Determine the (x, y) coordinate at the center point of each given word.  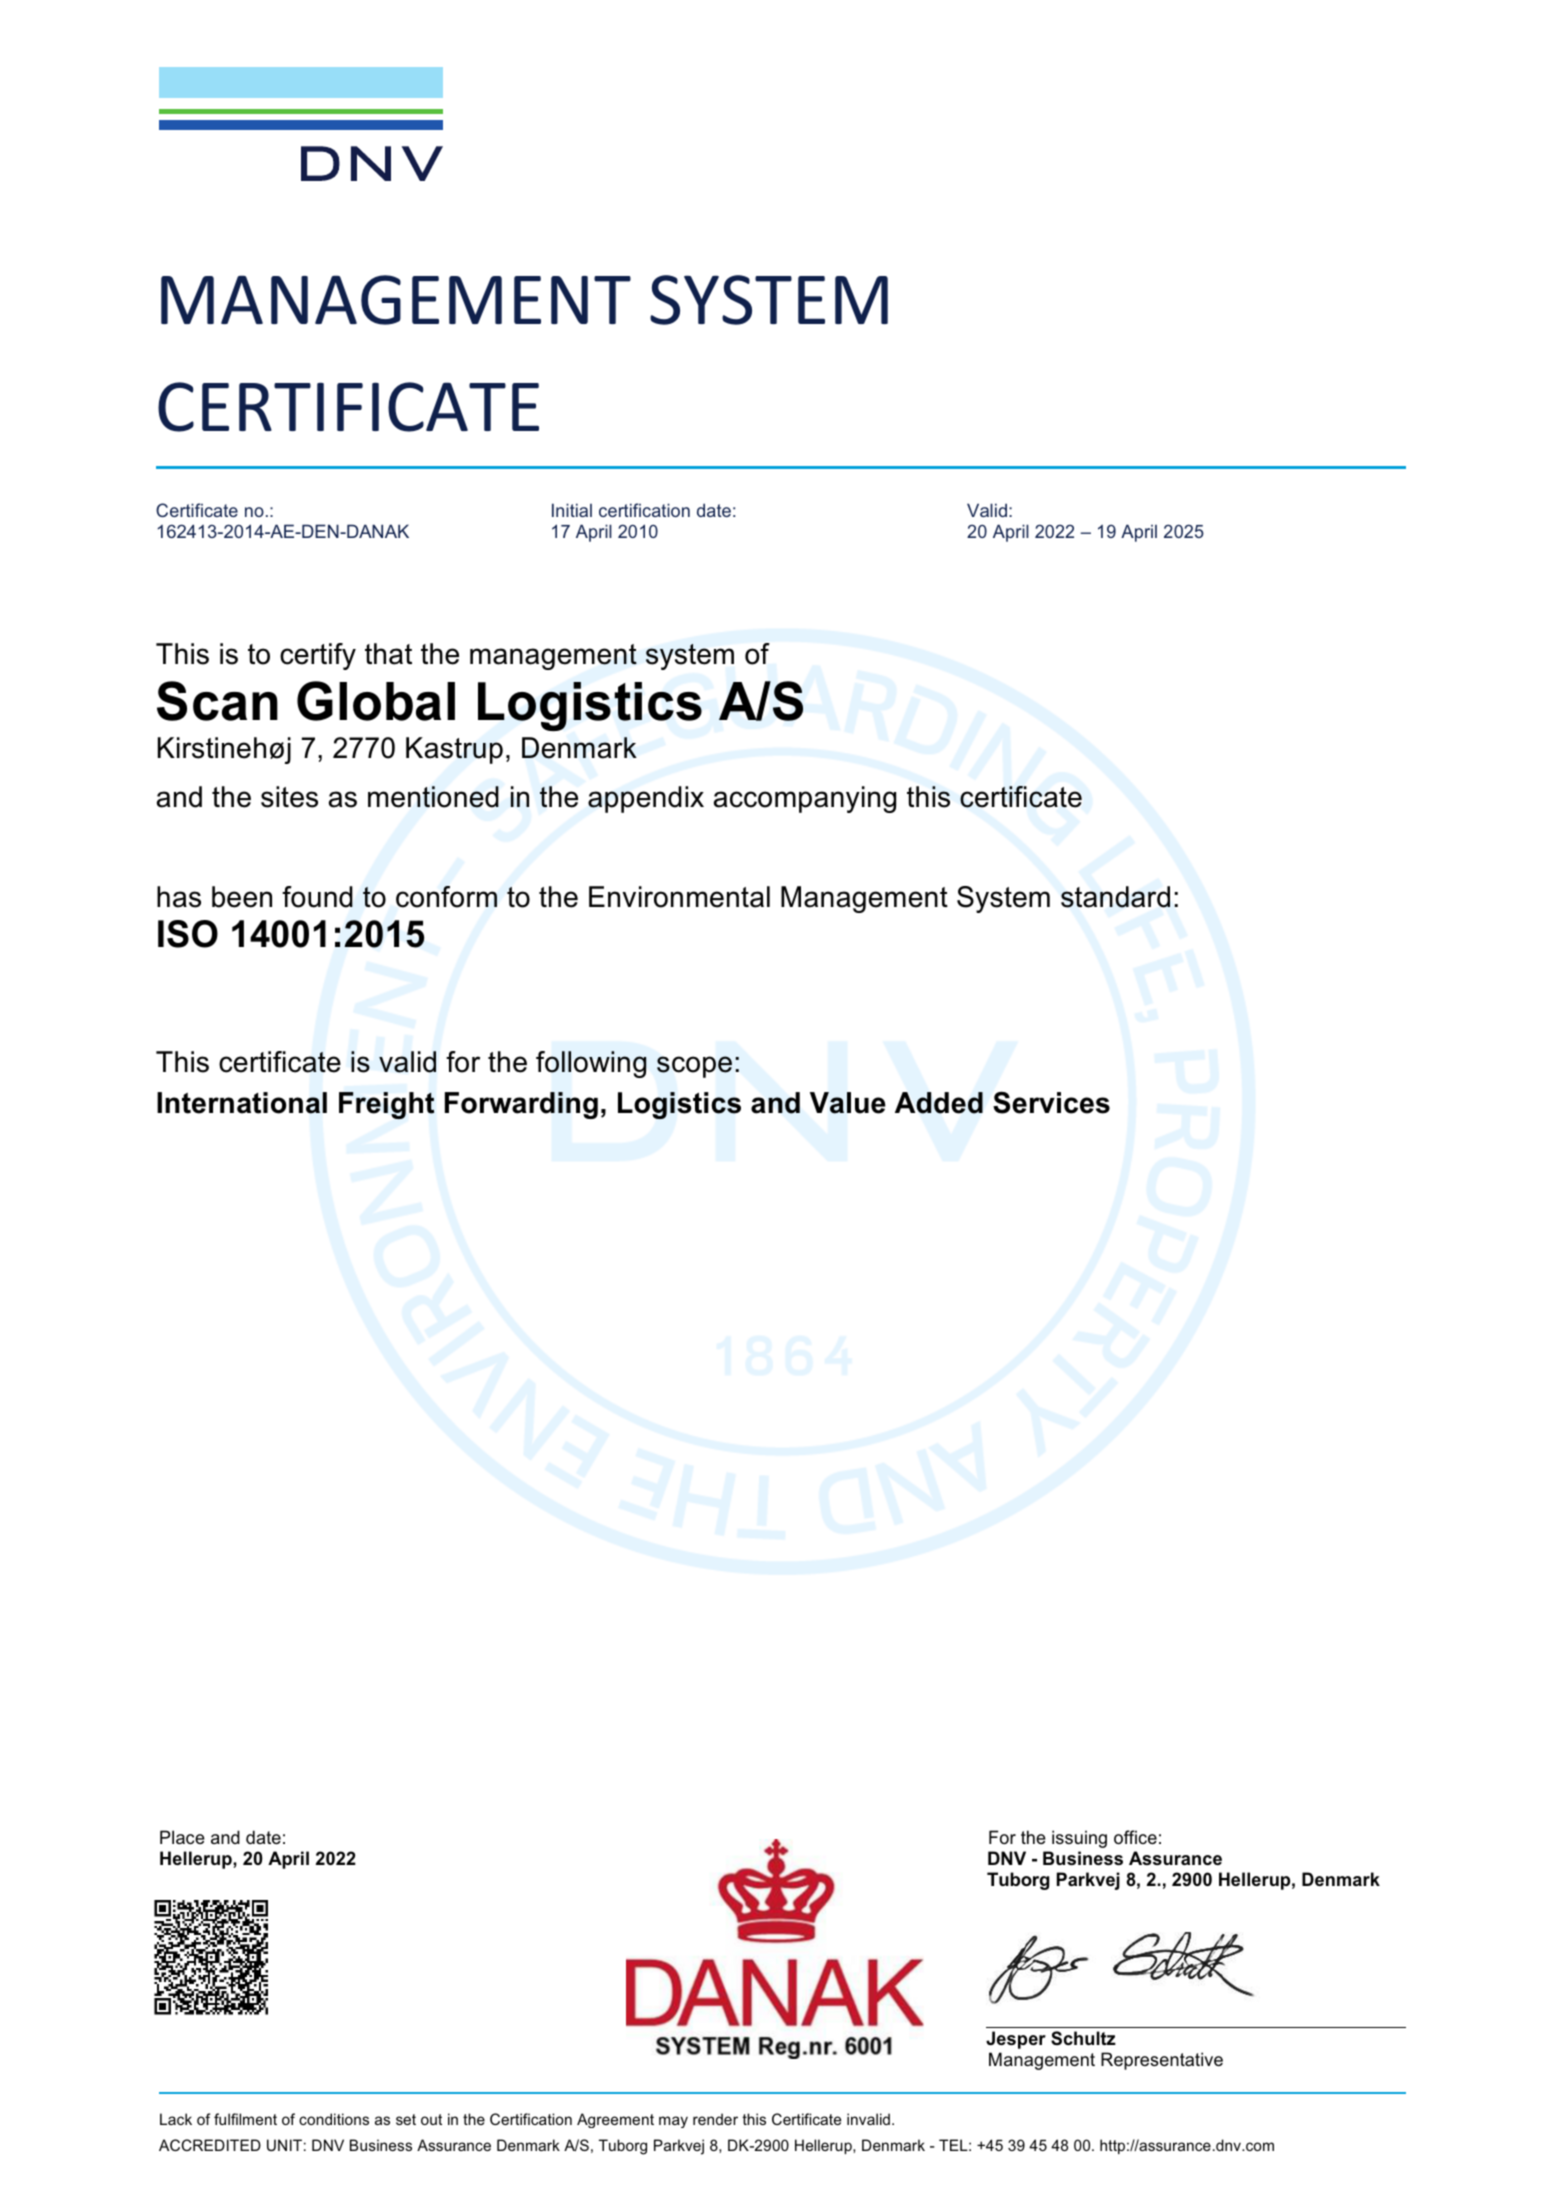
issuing (1079, 1839)
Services (1051, 1102)
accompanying (805, 799)
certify (318, 656)
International (242, 1103)
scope (694, 1067)
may (673, 2122)
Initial (572, 510)
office (1135, 1837)
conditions (334, 2119)
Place (182, 1837)
